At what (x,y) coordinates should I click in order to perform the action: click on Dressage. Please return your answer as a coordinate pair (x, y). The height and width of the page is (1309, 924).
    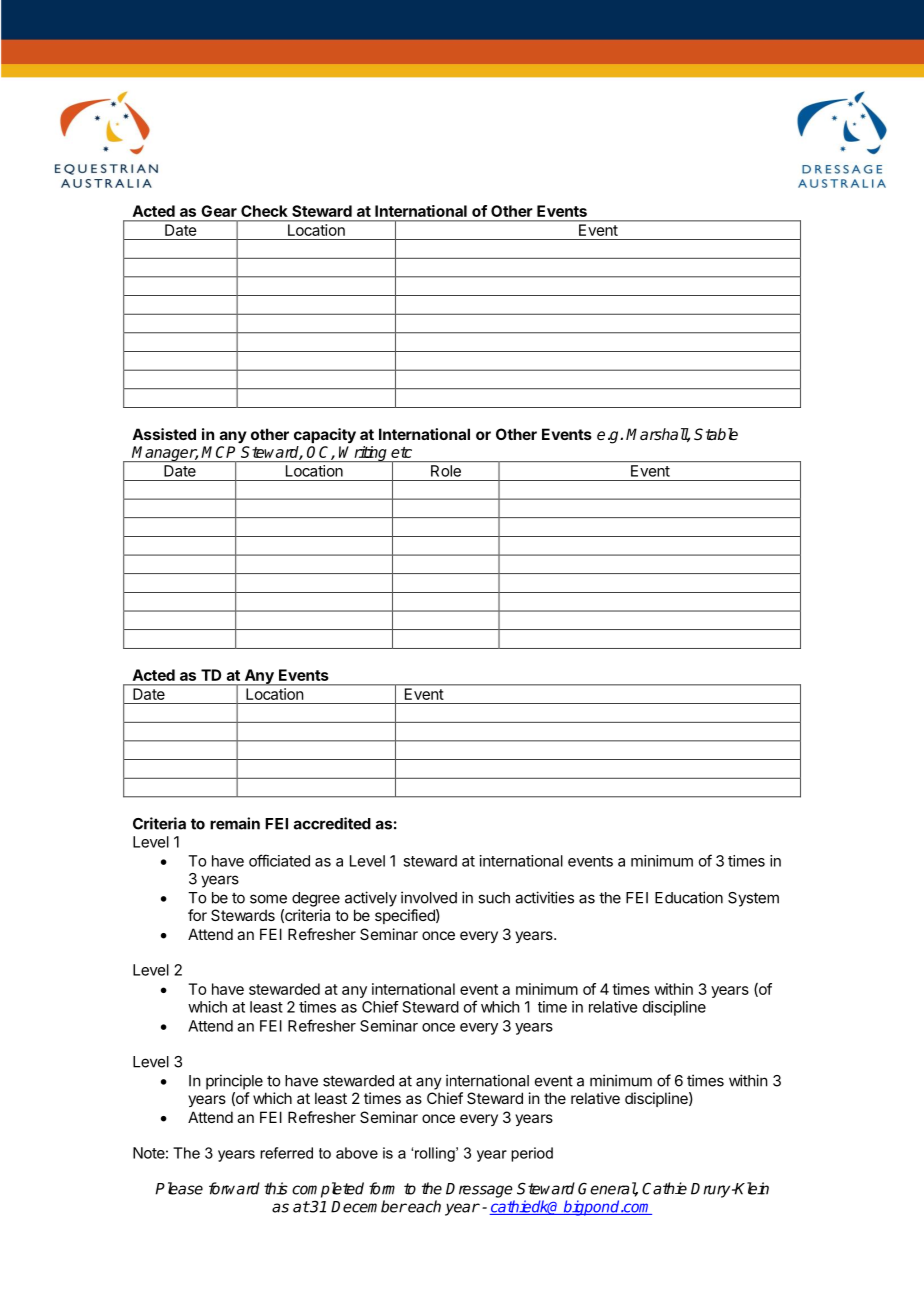
    Looking at the image, I should click on (479, 1190).
